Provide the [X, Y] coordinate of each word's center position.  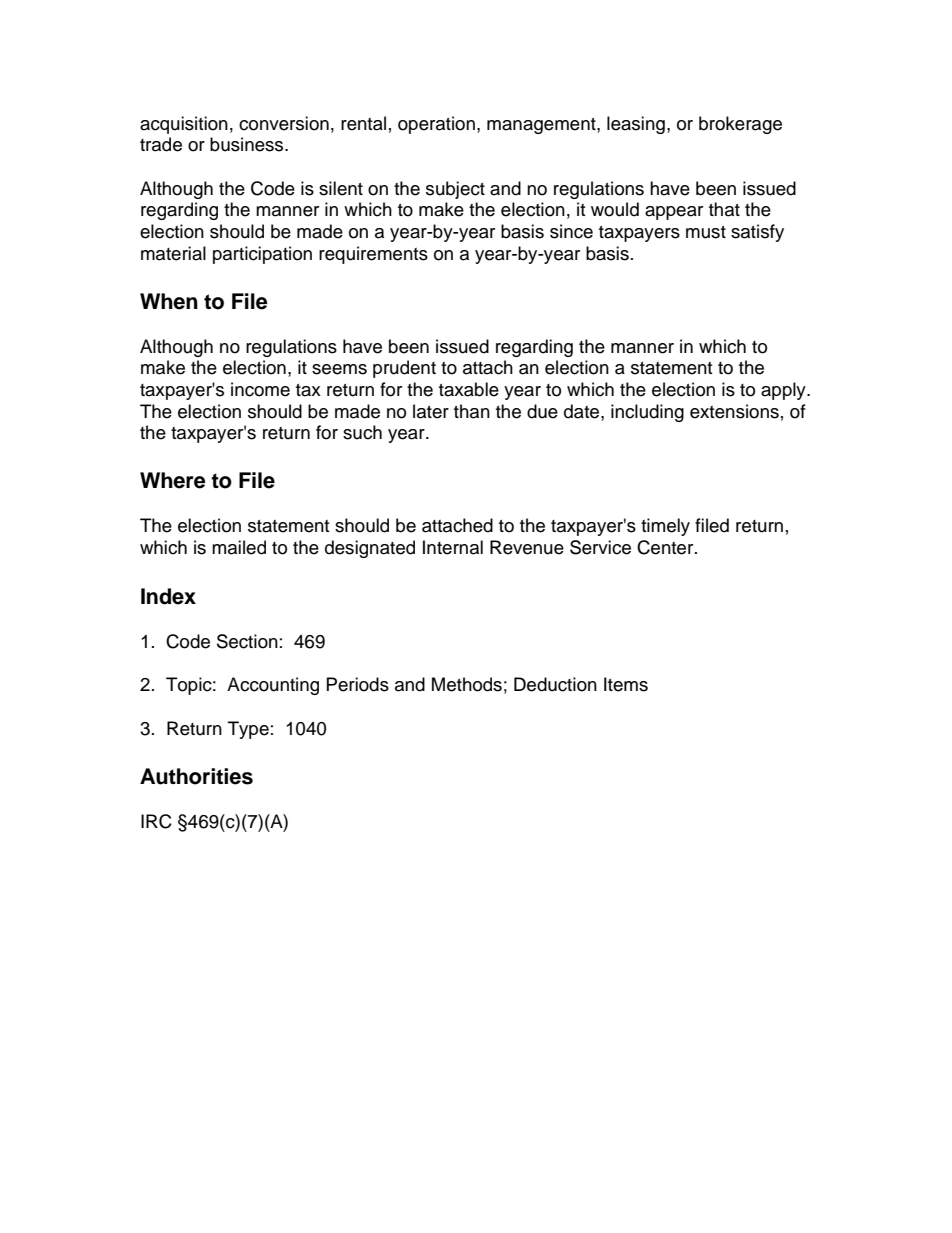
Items [626, 684]
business [248, 144]
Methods [467, 684]
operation [436, 125]
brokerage [740, 125]
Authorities [196, 776]
